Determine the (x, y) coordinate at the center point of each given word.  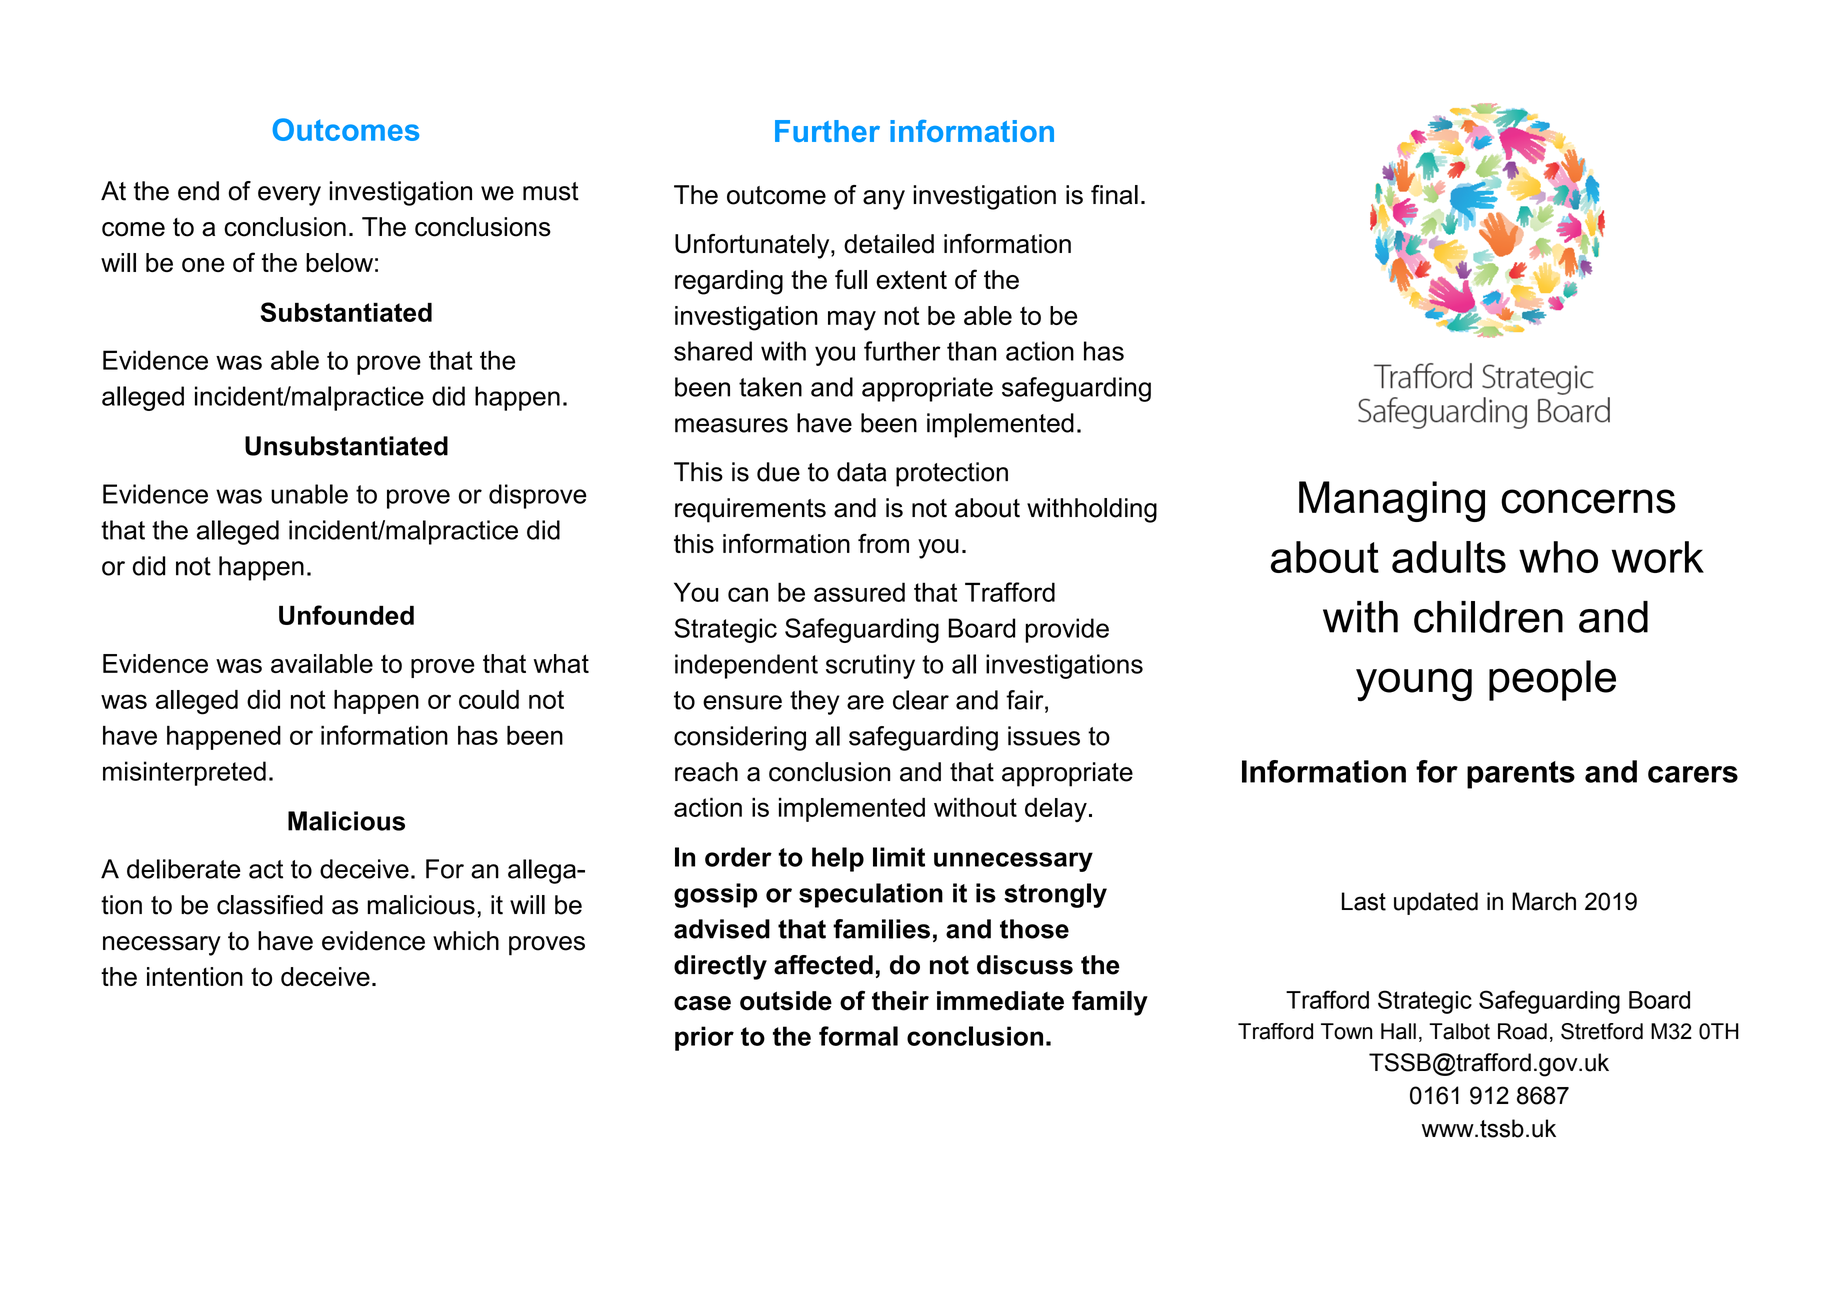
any (884, 200)
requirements (750, 510)
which (466, 941)
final (1114, 195)
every (289, 196)
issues (1044, 736)
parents (1521, 775)
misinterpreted (184, 773)
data (861, 472)
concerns (1588, 501)
